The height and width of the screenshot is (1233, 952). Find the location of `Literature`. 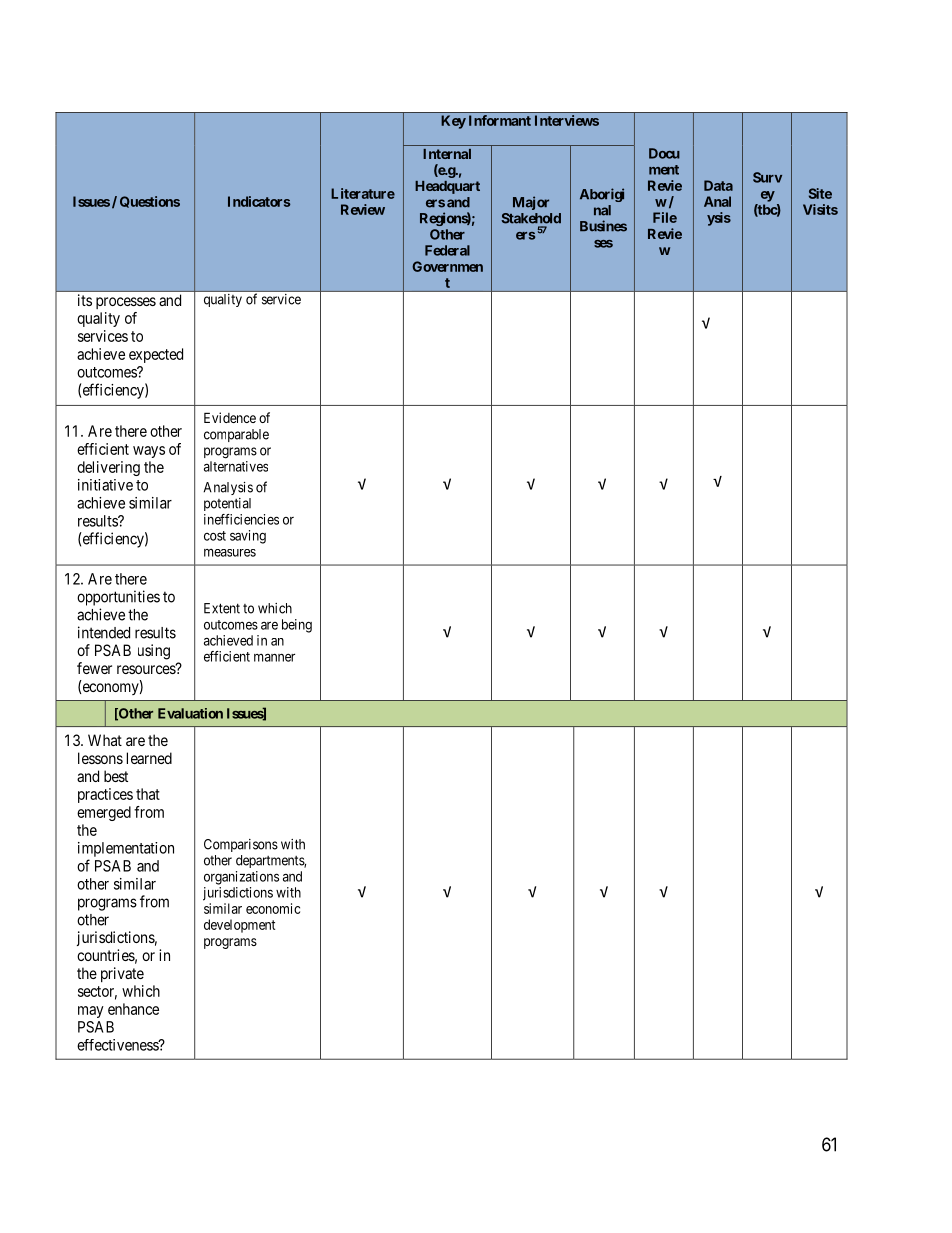

Literature is located at coordinates (363, 193).
